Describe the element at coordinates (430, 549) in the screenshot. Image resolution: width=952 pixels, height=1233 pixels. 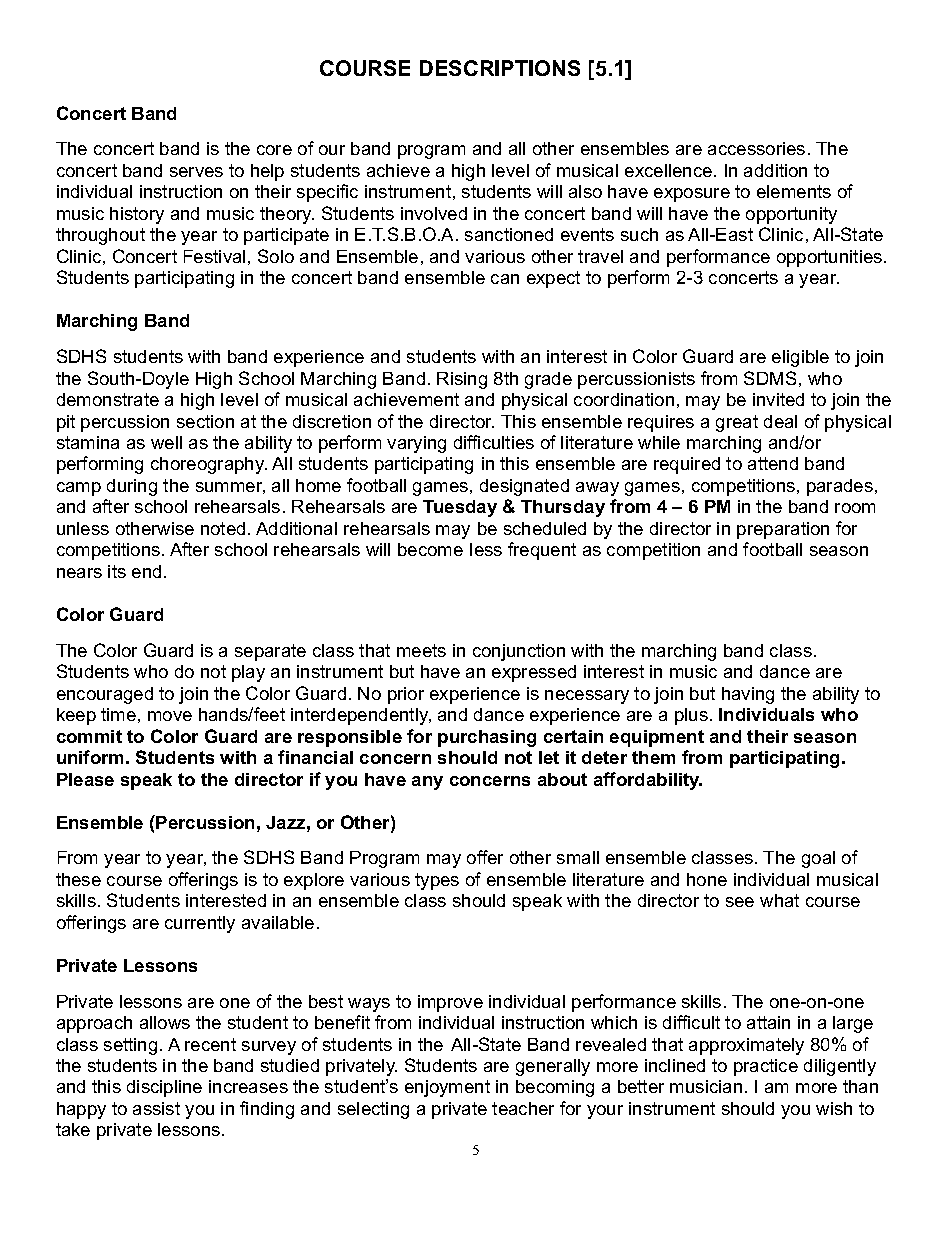
I see `become` at that location.
